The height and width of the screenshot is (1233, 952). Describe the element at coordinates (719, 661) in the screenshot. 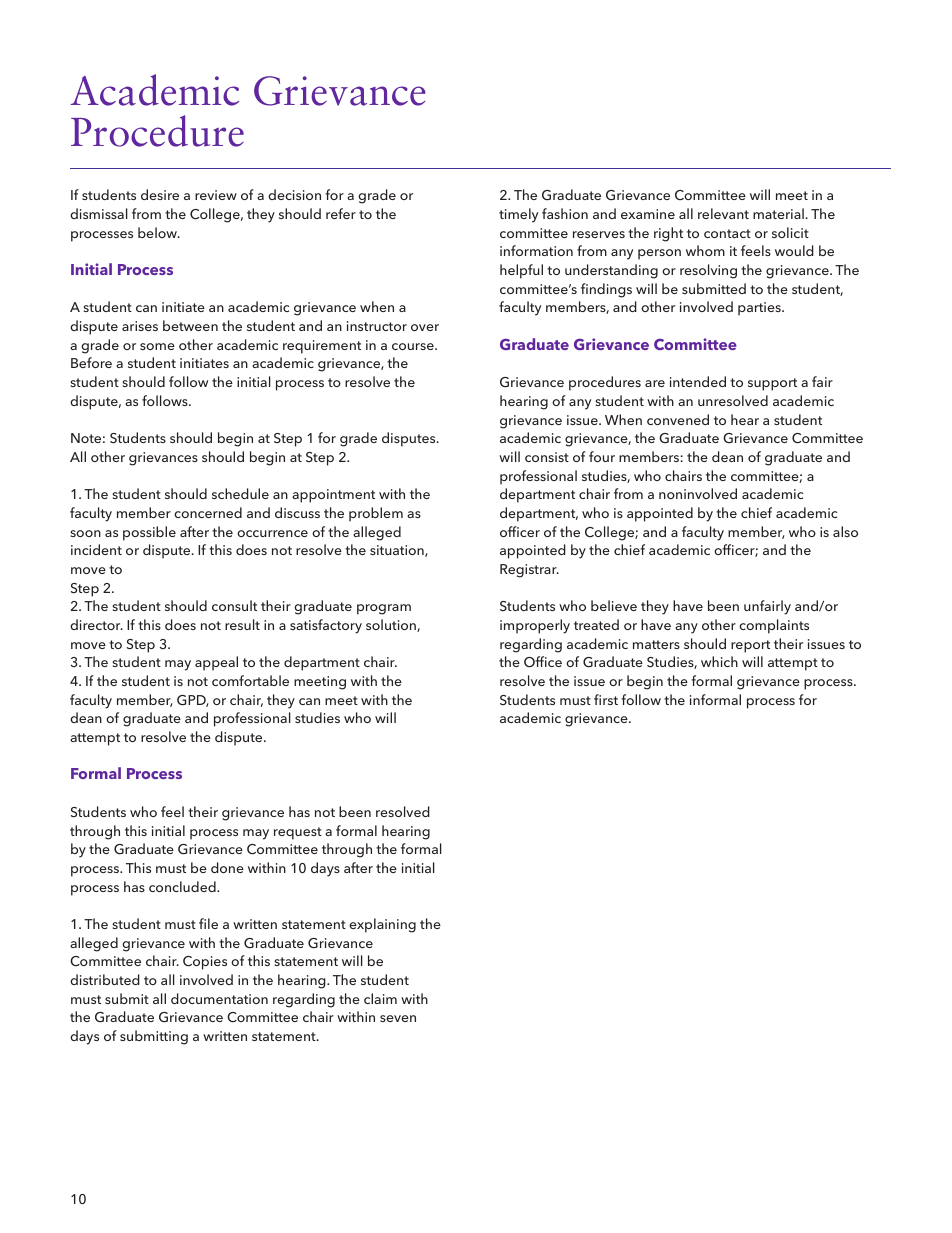

I see `which` at that location.
